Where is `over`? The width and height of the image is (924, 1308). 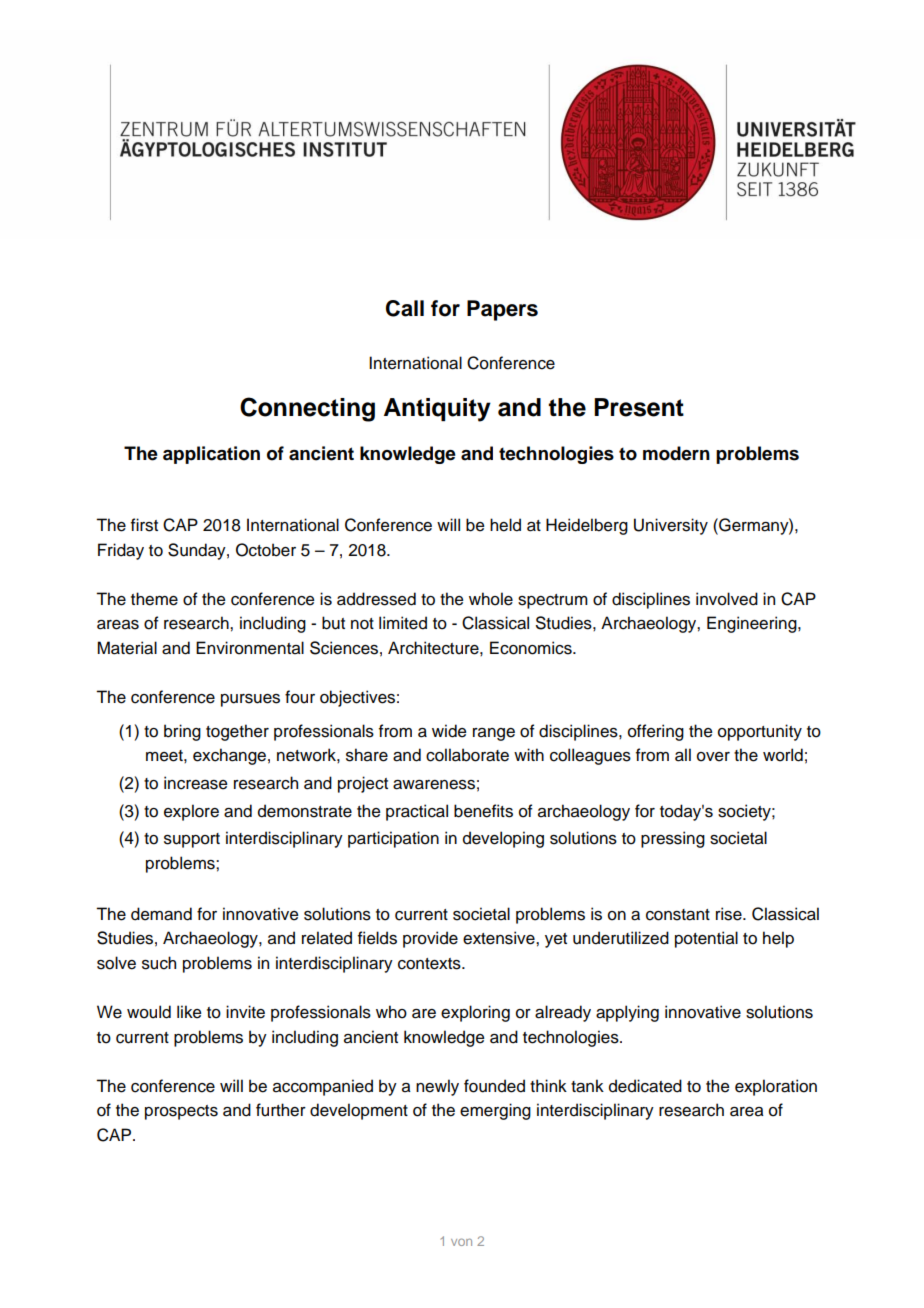 over is located at coordinates (713, 757).
